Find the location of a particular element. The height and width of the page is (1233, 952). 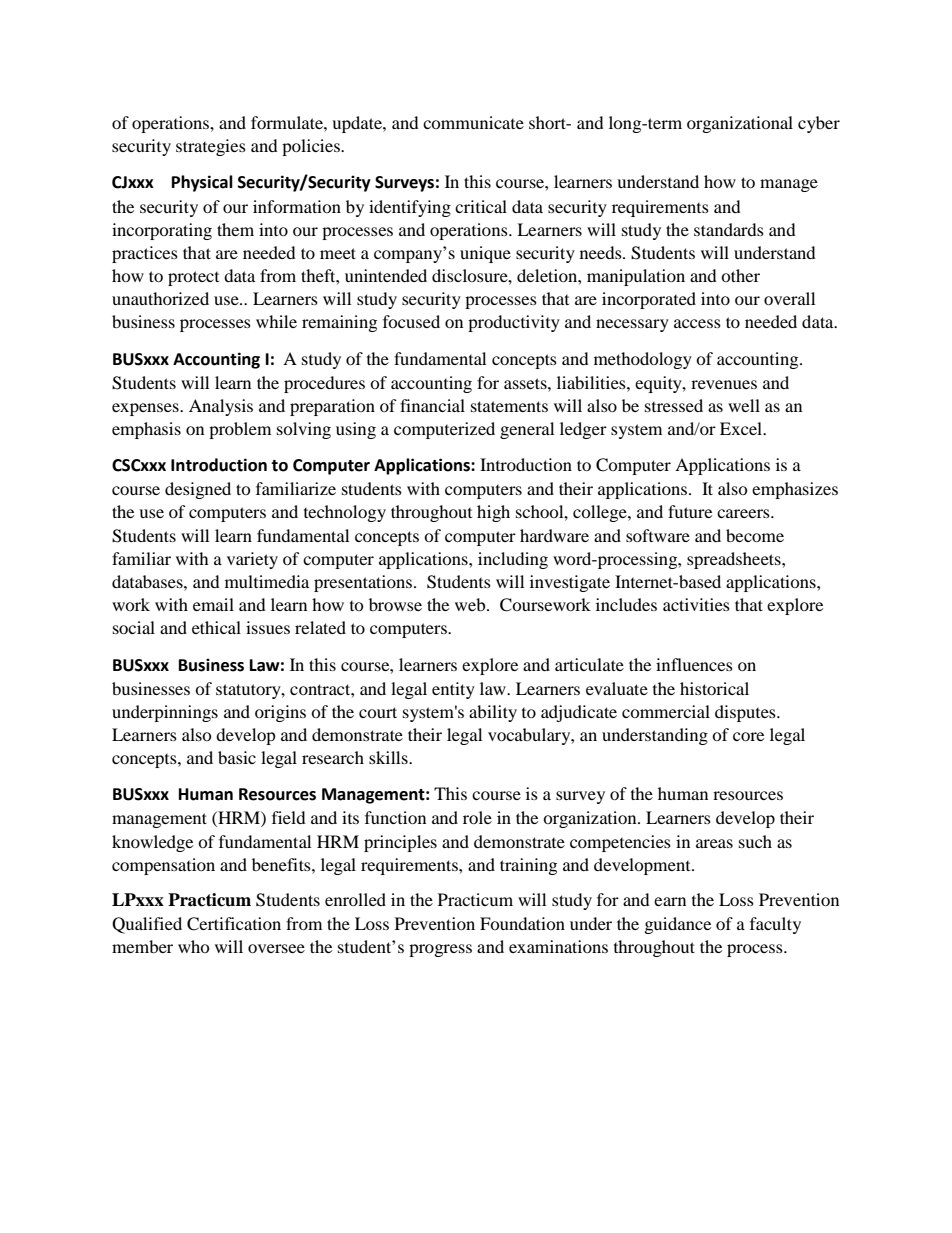

variety is located at coordinates (252, 560).
